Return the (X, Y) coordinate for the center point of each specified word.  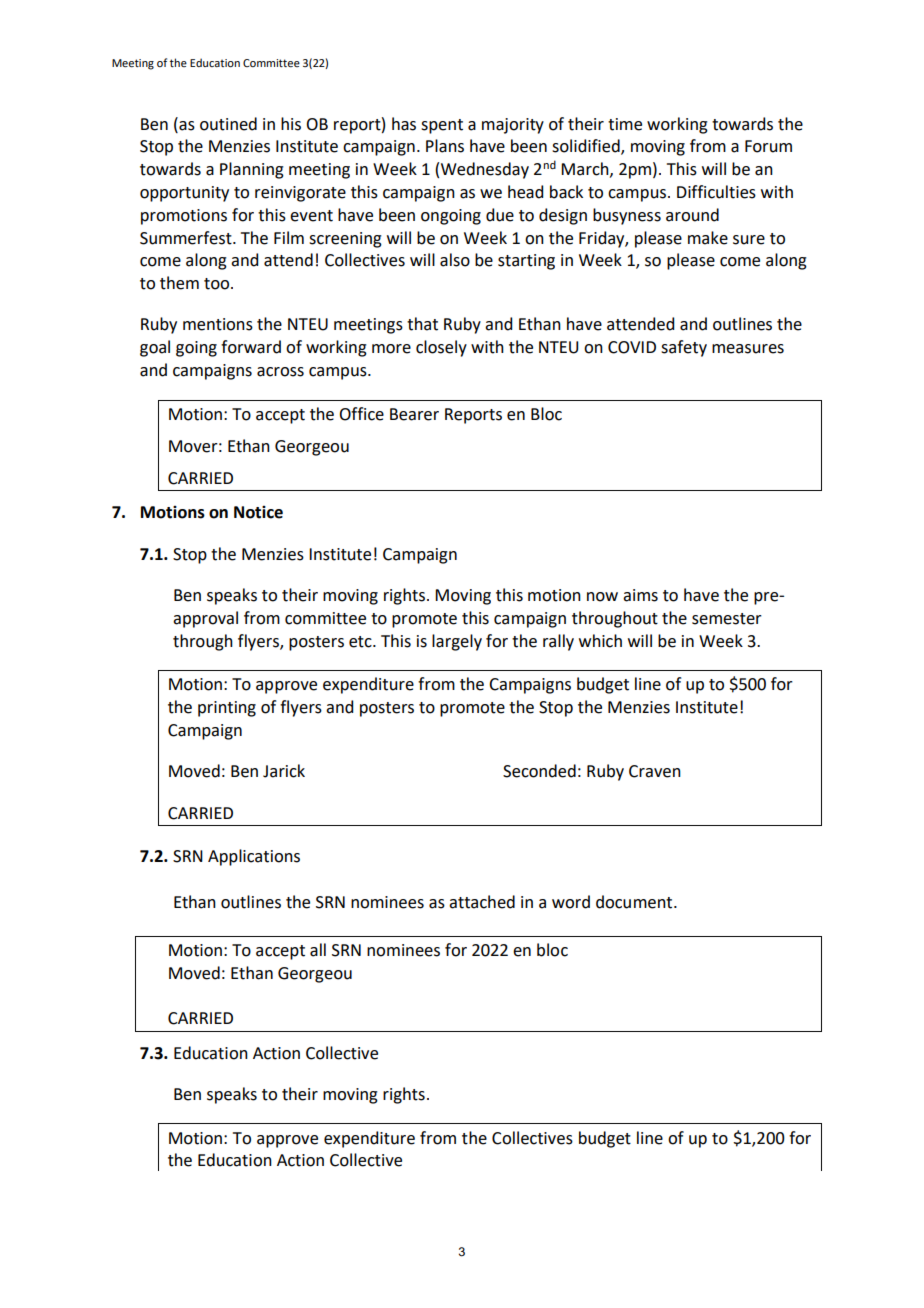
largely (457, 642)
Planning (252, 170)
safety (684, 348)
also (455, 260)
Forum (768, 146)
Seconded (539, 771)
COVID (632, 347)
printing (227, 709)
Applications (254, 857)
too (218, 284)
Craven (655, 771)
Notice (258, 512)
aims (640, 595)
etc (361, 642)
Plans (445, 146)
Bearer (414, 414)
